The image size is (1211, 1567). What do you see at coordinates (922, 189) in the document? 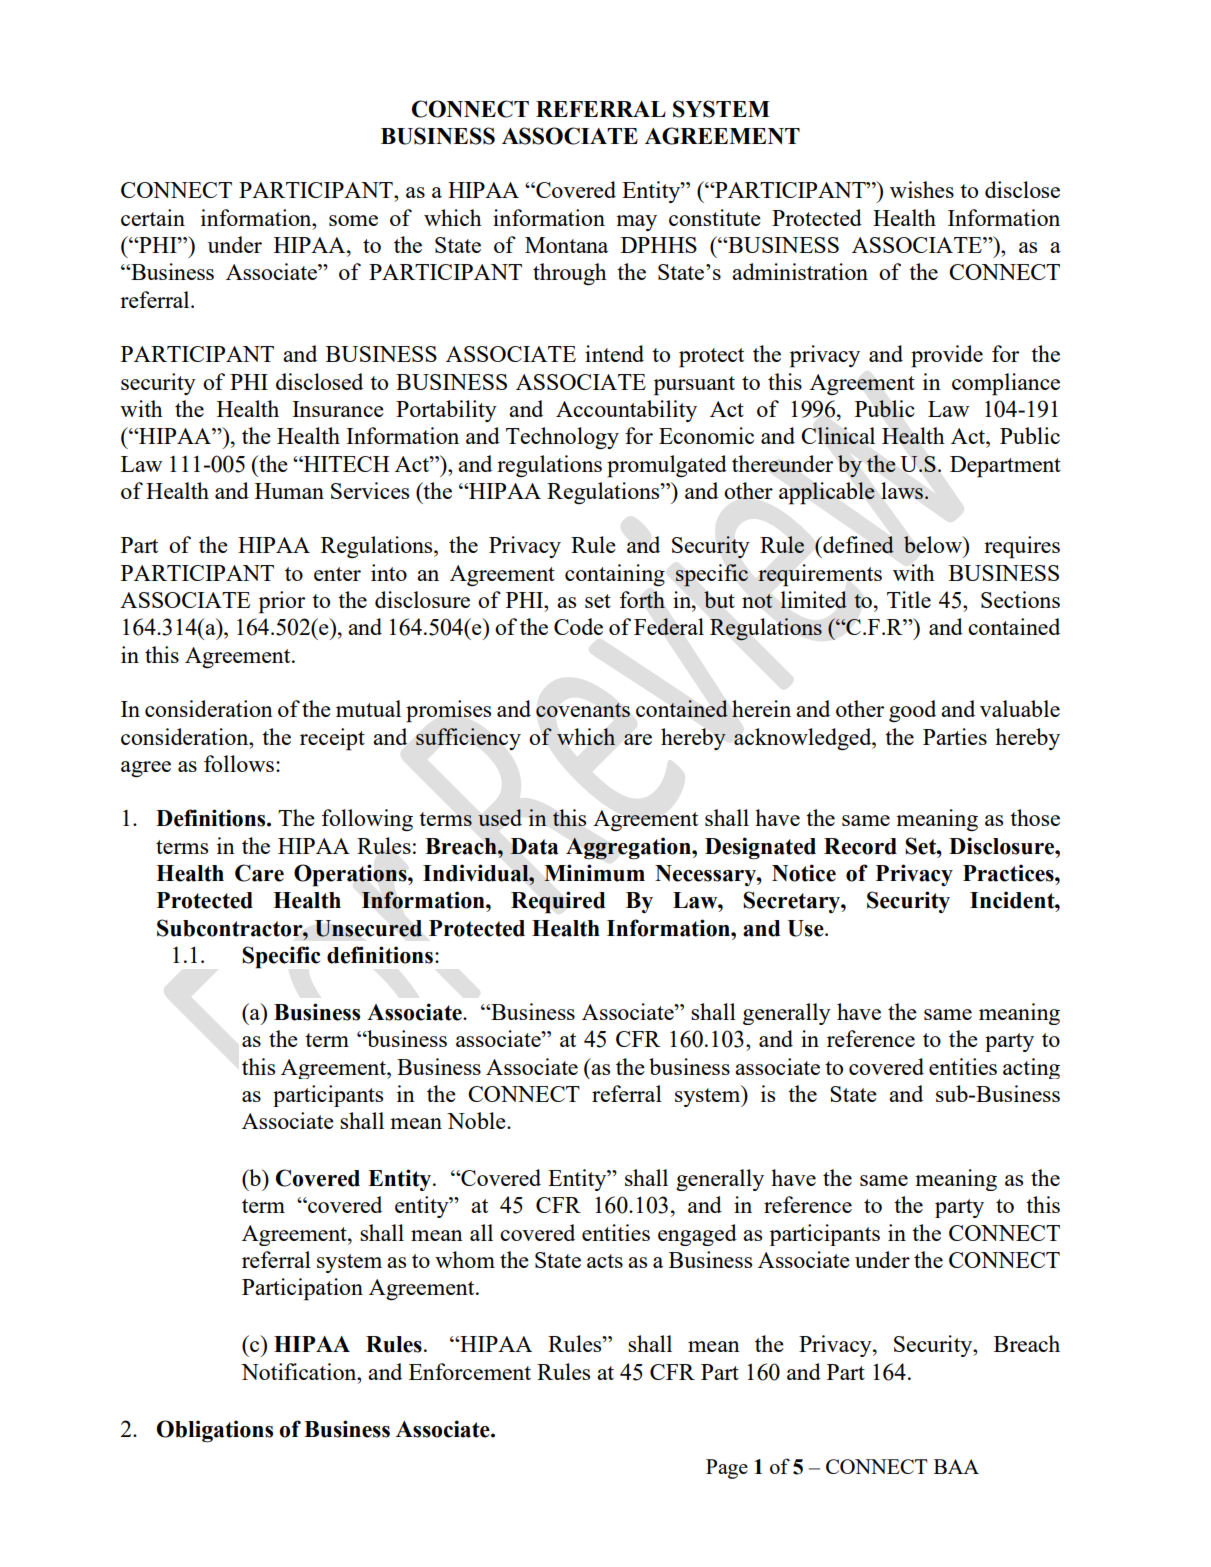
I see `wishes` at bounding box center [922, 189].
